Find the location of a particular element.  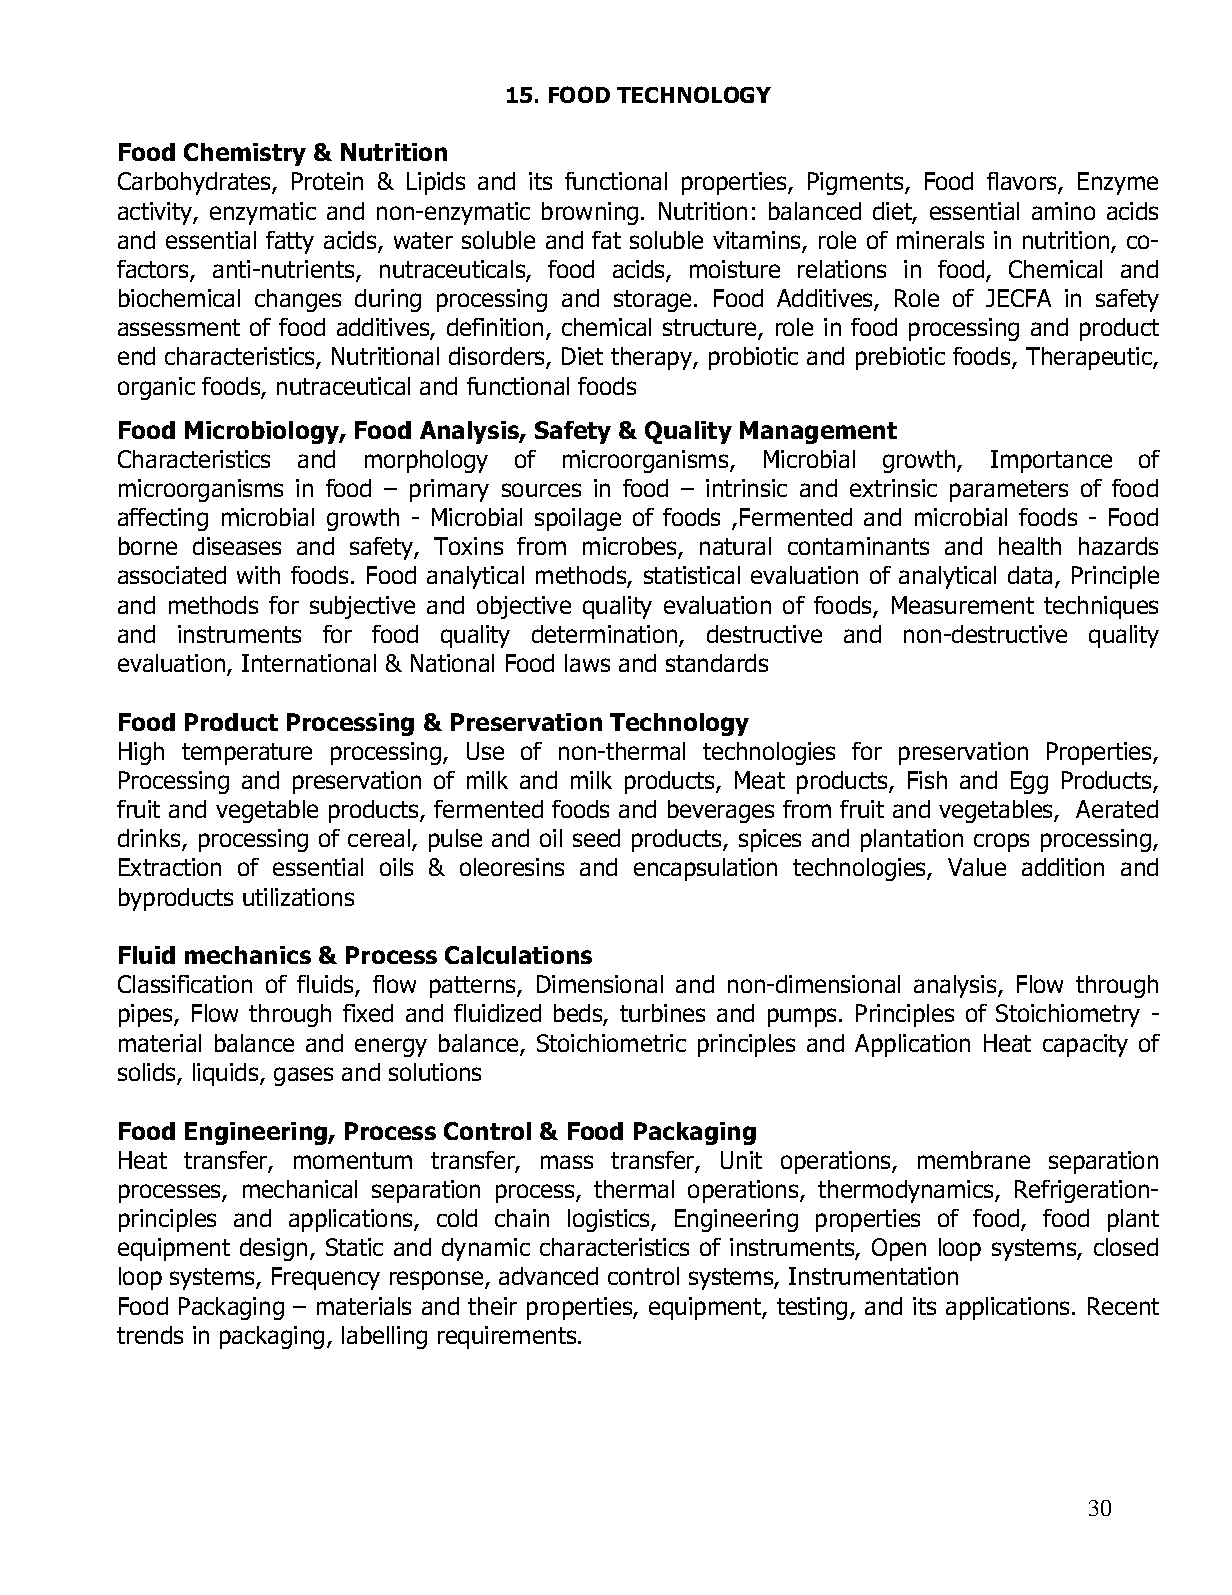

Recent is located at coordinates (1123, 1306).
